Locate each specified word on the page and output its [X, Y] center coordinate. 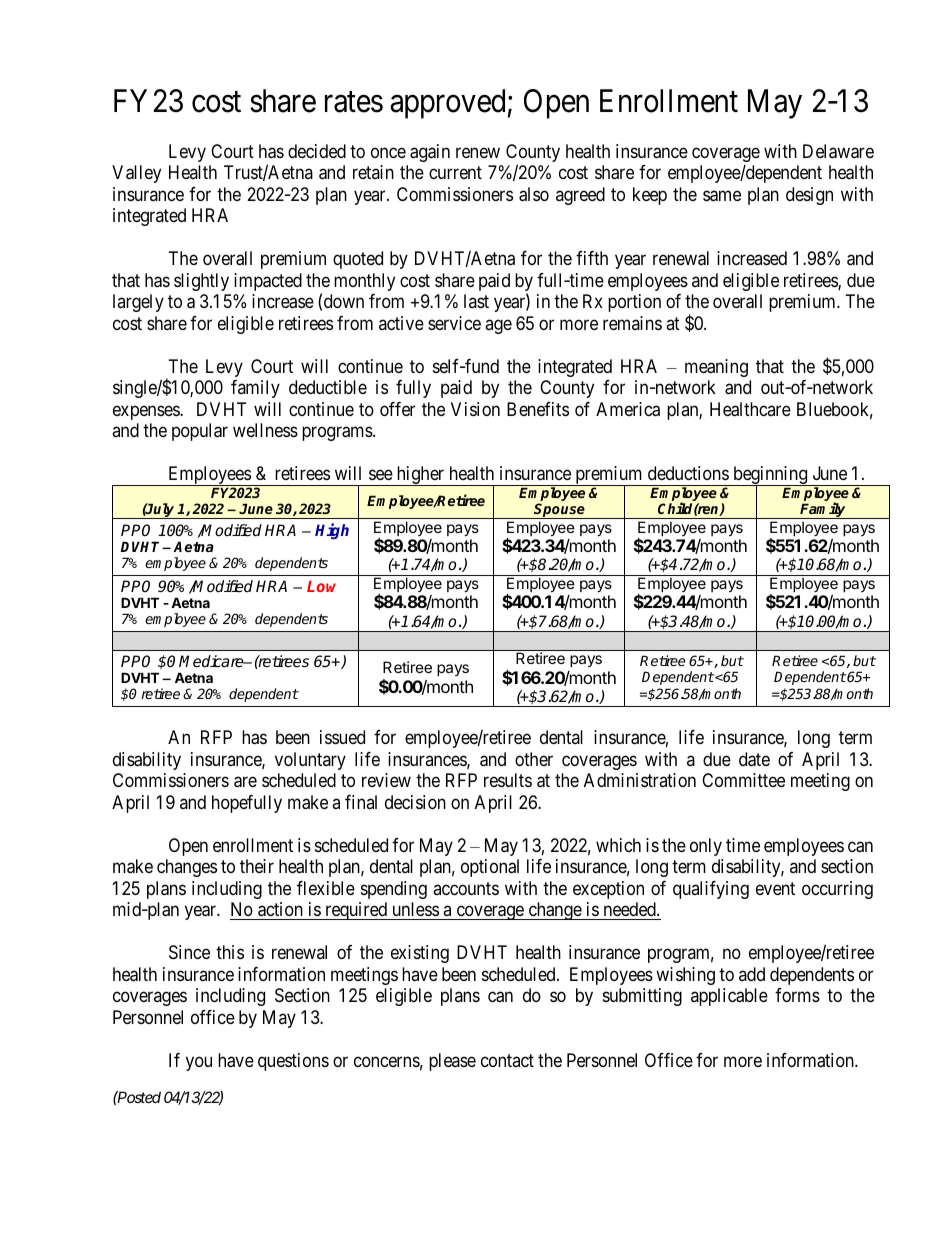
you [199, 1063]
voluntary [310, 761]
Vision [475, 409]
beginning [770, 476]
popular [200, 432]
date [754, 759]
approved [447, 104]
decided [317, 151]
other [534, 759]
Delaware [838, 151]
